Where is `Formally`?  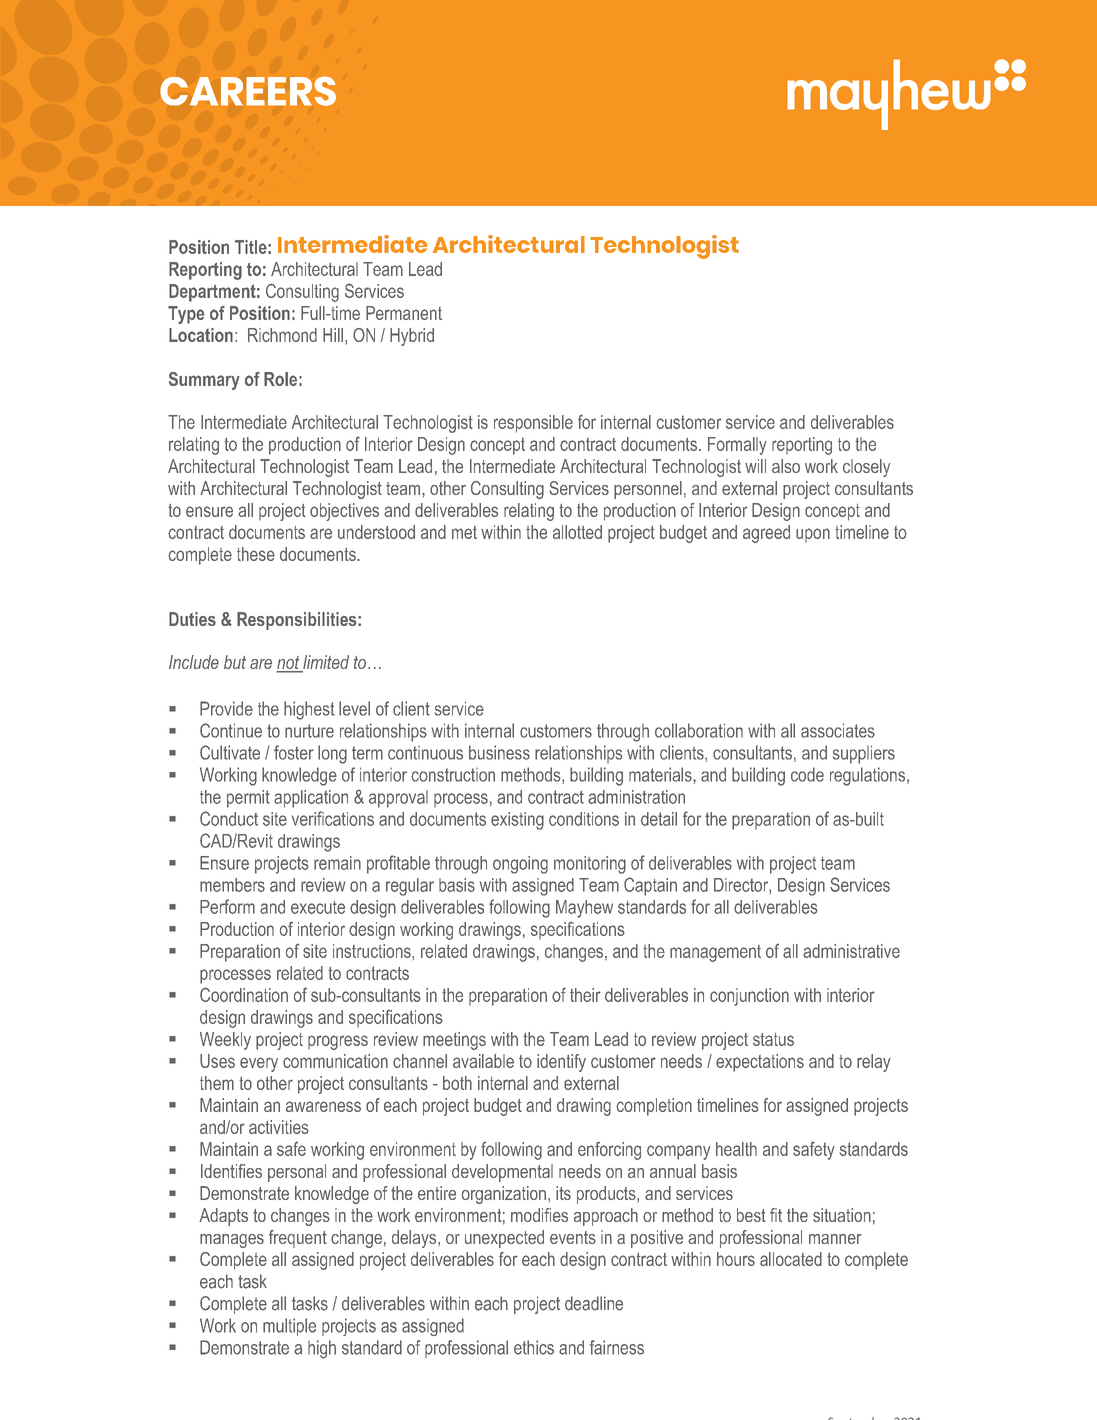
Formally is located at coordinates (737, 446).
